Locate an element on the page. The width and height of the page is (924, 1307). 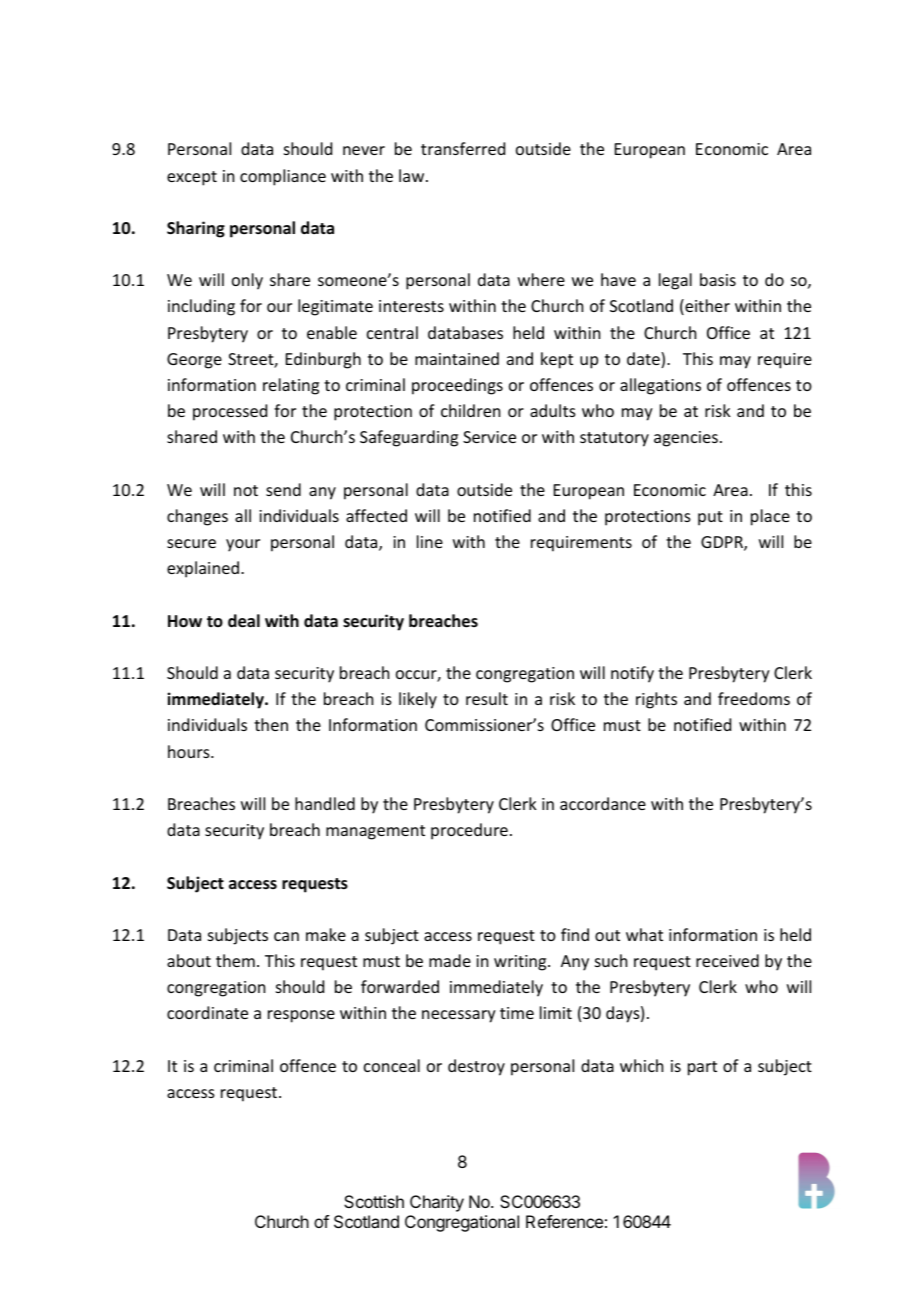
procedure is located at coordinates (469, 831).
